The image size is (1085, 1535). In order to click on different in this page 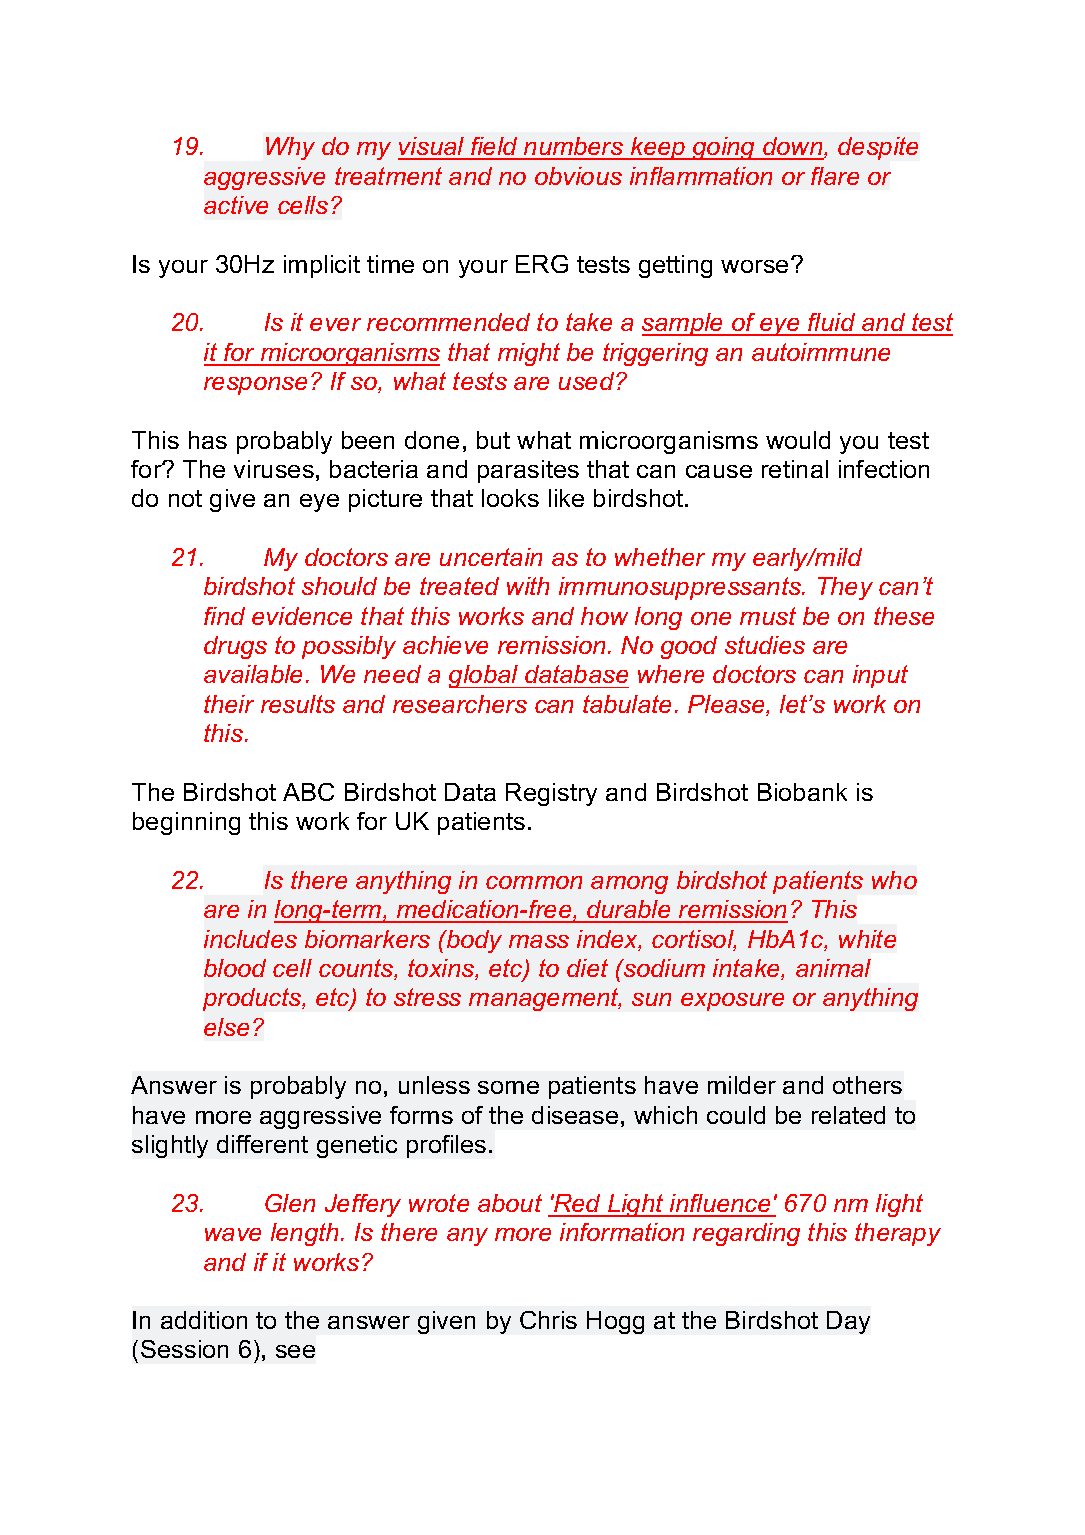, I will do `click(262, 1144)`.
